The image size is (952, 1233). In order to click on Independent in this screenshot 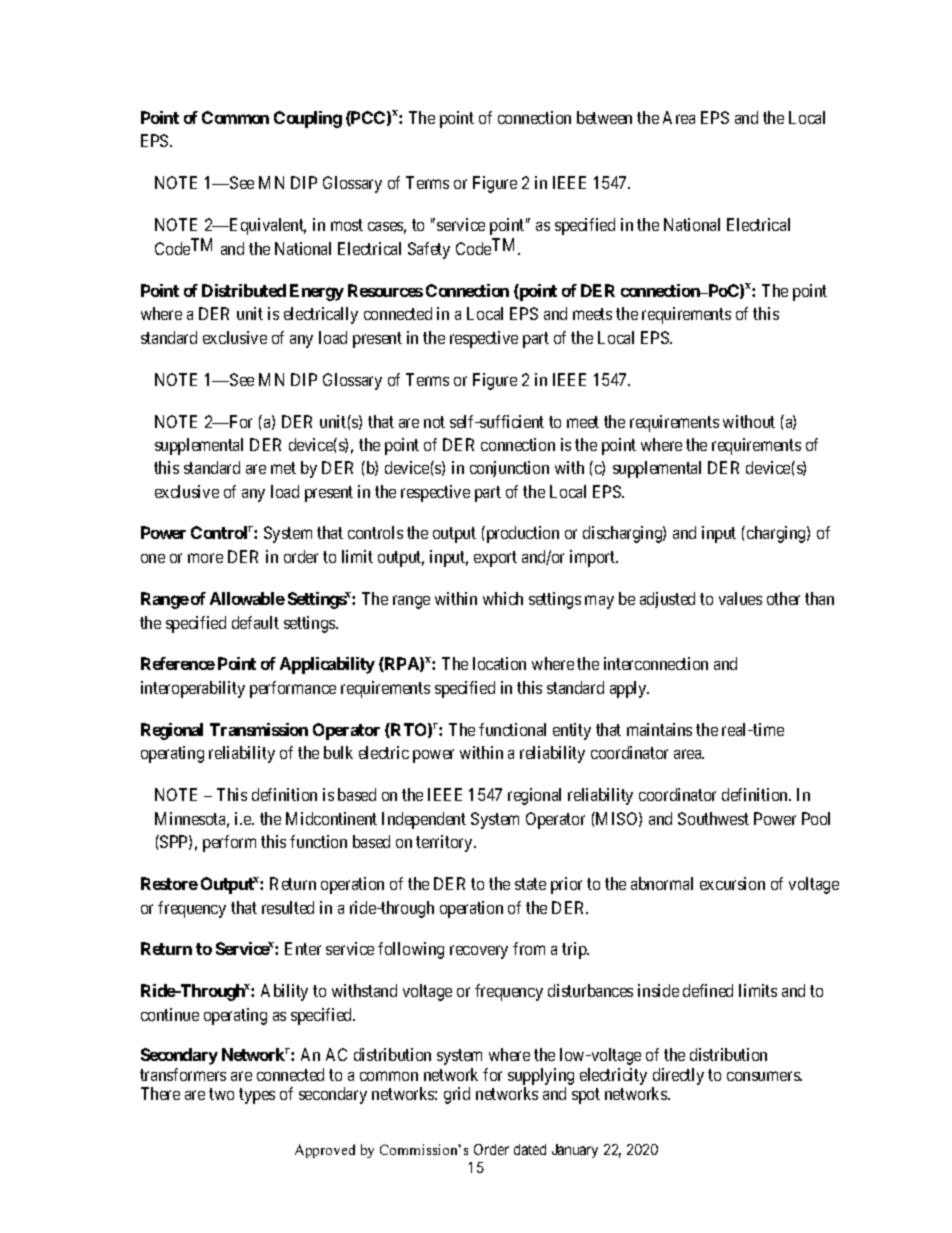, I will do `click(424, 820)`.
